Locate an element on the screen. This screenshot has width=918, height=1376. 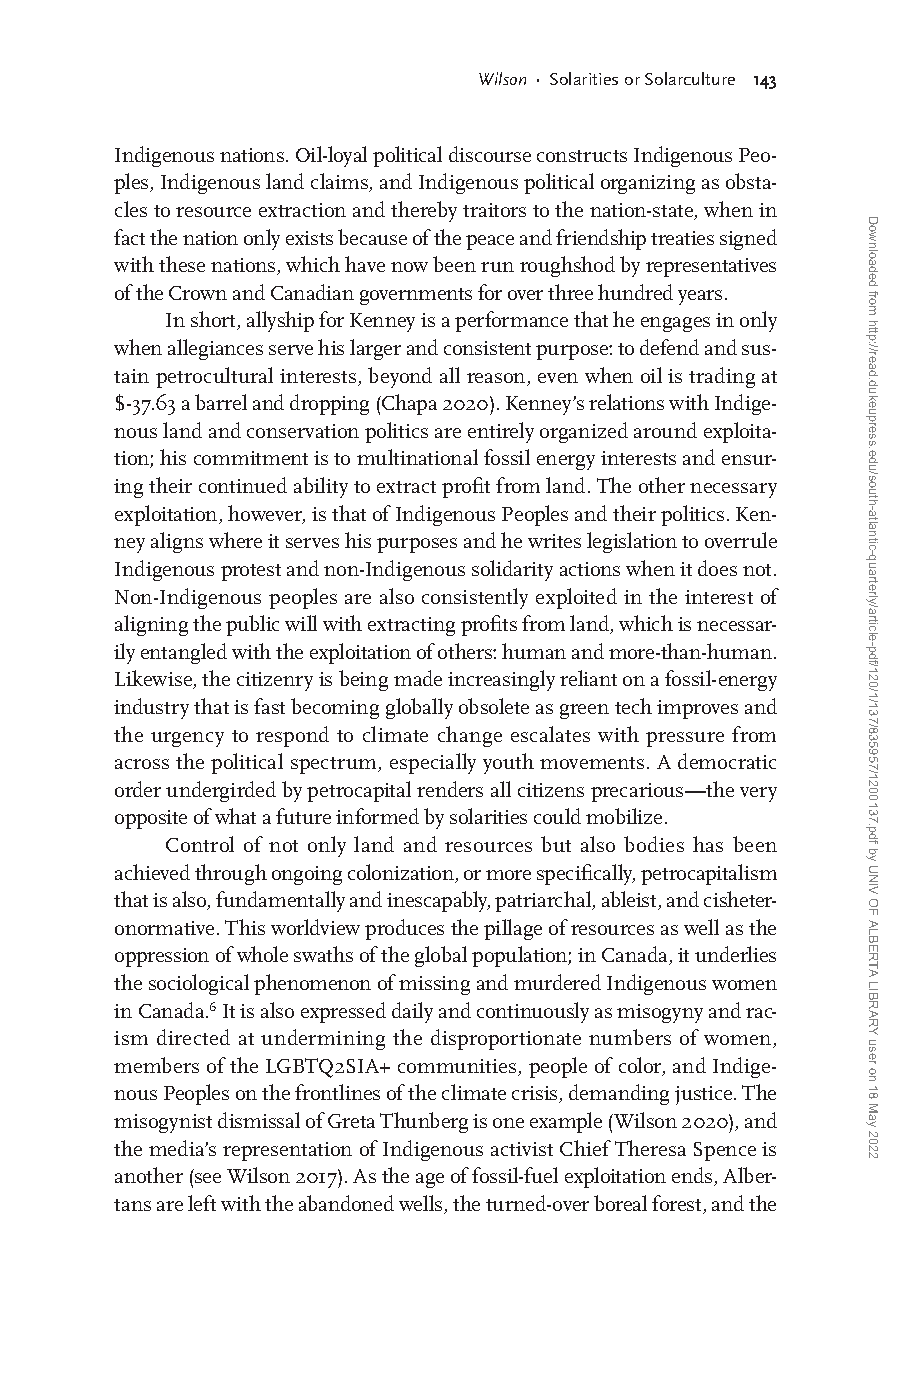
organizing is located at coordinates (648, 184).
